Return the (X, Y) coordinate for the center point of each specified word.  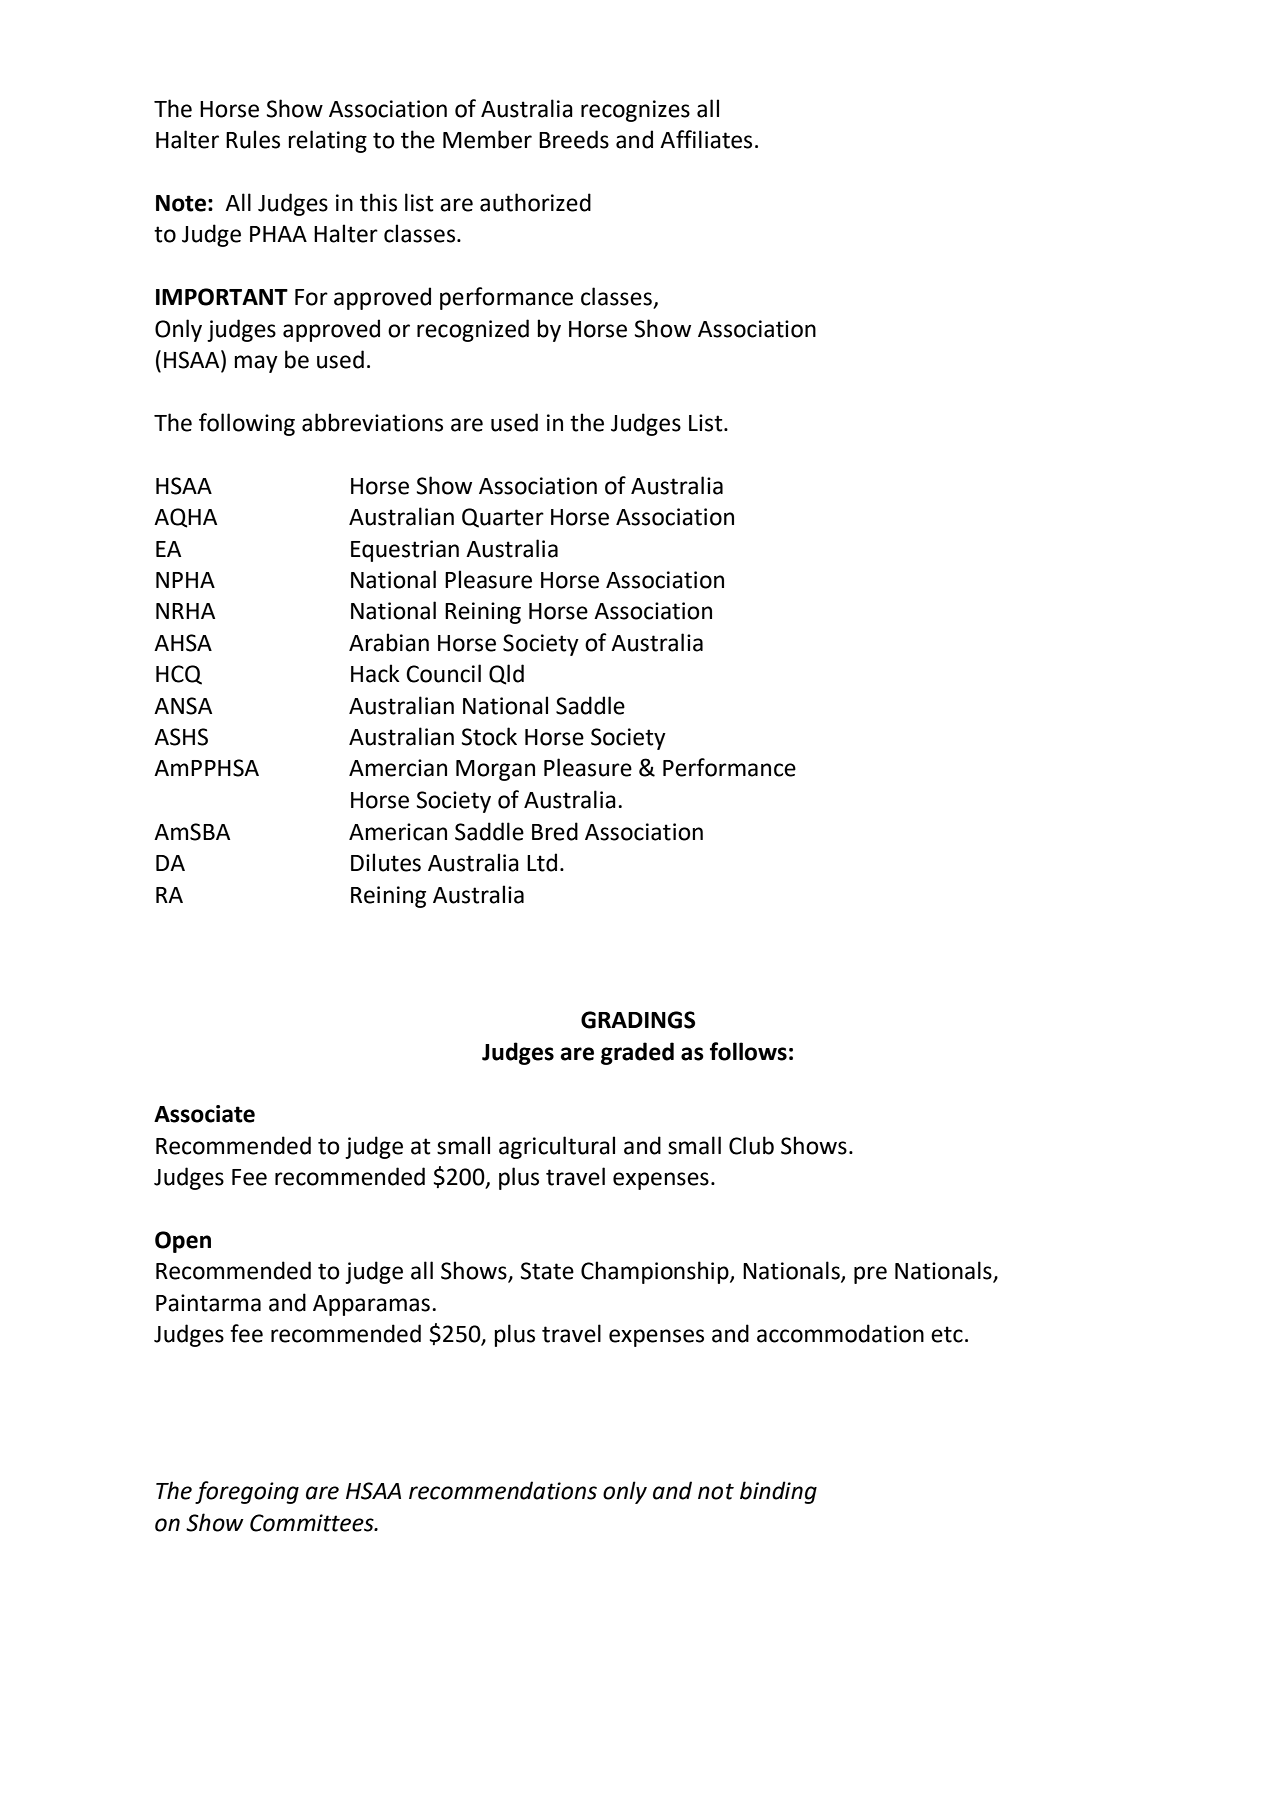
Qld (506, 674)
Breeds (574, 139)
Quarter (503, 518)
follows (748, 1051)
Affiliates (706, 139)
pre (870, 1275)
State (547, 1271)
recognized (473, 330)
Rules (253, 139)
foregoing (247, 1492)
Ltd (542, 862)
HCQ (179, 675)
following (247, 424)
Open (183, 1242)
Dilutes (386, 862)
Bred (555, 831)
